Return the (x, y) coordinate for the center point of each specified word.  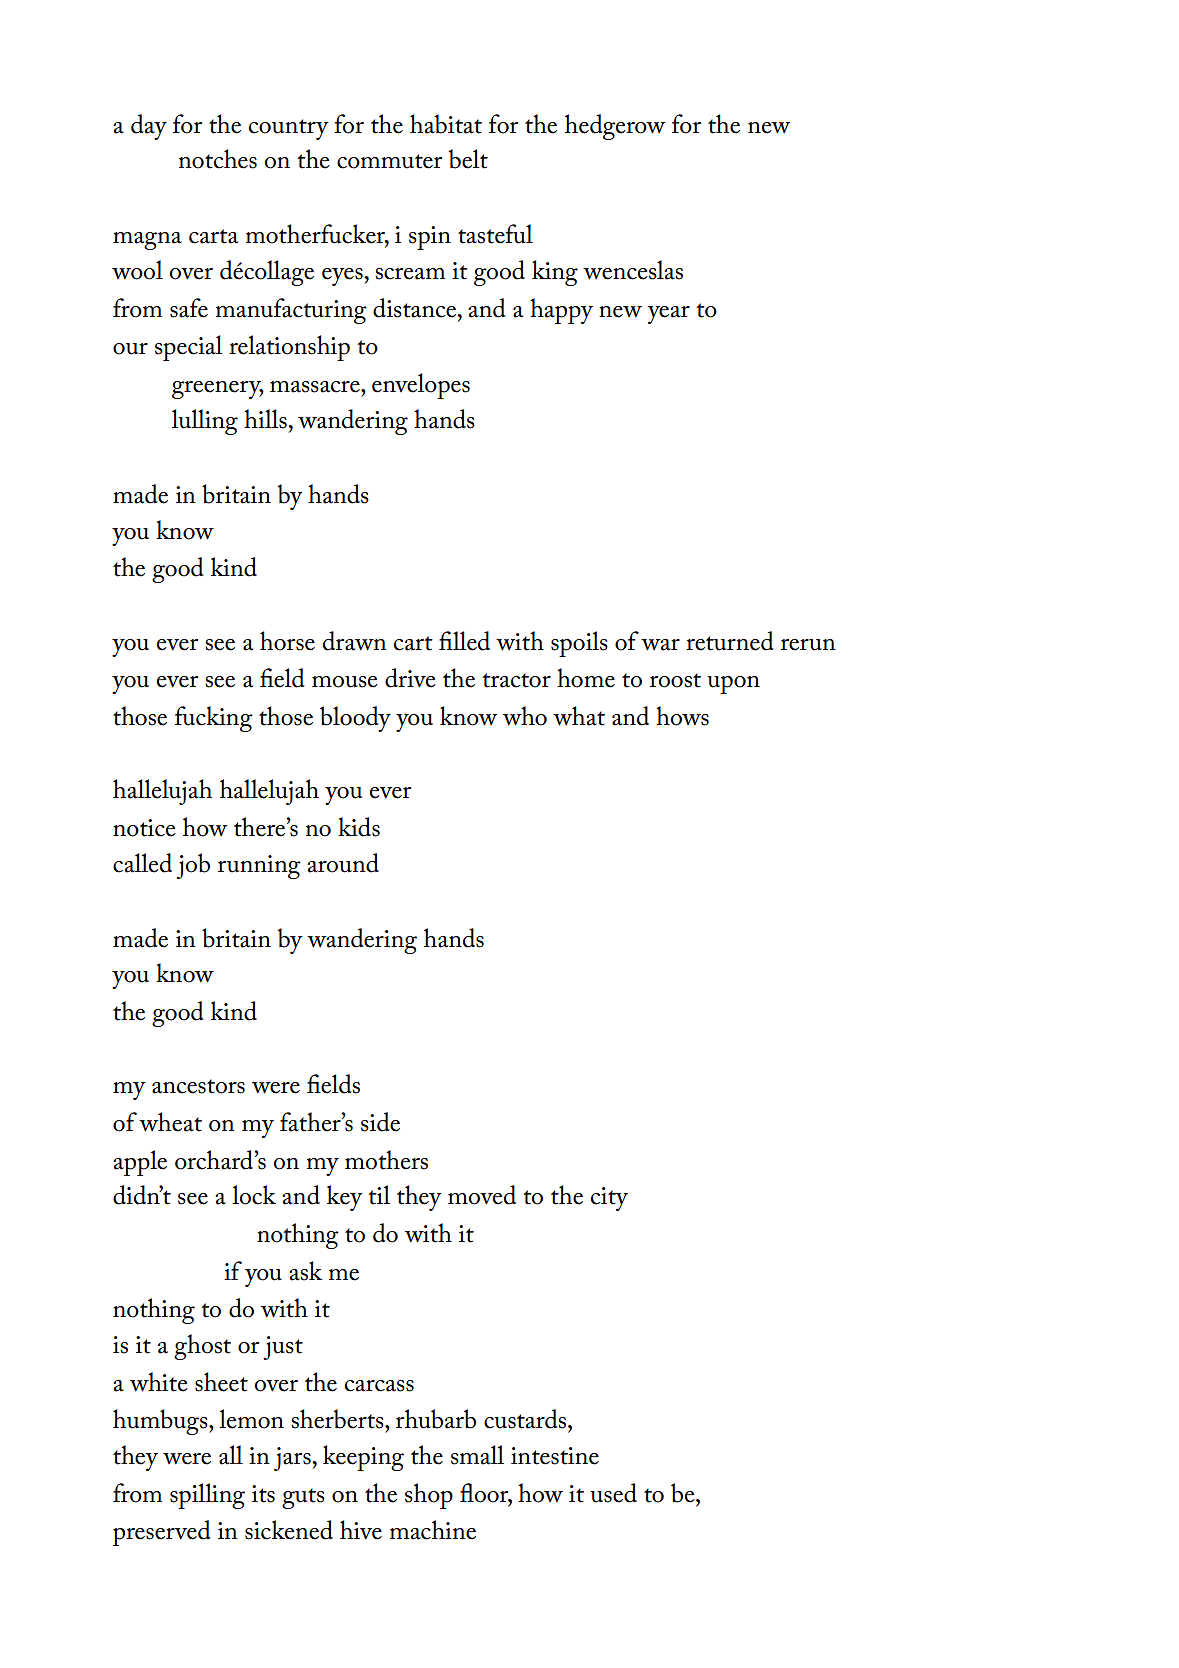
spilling (207, 1496)
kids (359, 827)
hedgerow (615, 127)
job (193, 866)
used (613, 1493)
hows (682, 716)
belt (468, 159)
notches (218, 159)
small (477, 1455)
